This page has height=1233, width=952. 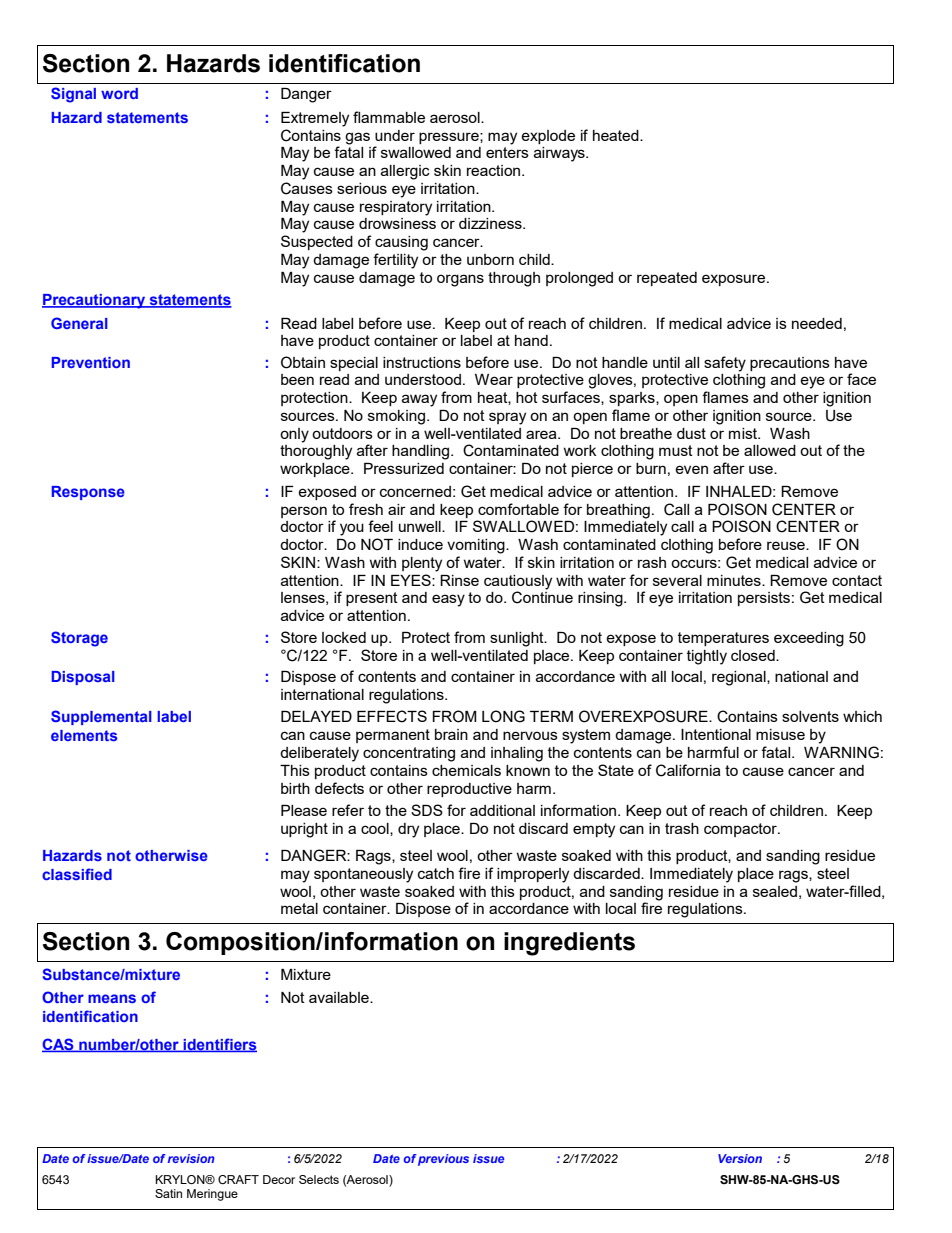 I want to click on revision, so click(x=191, y=1158).
